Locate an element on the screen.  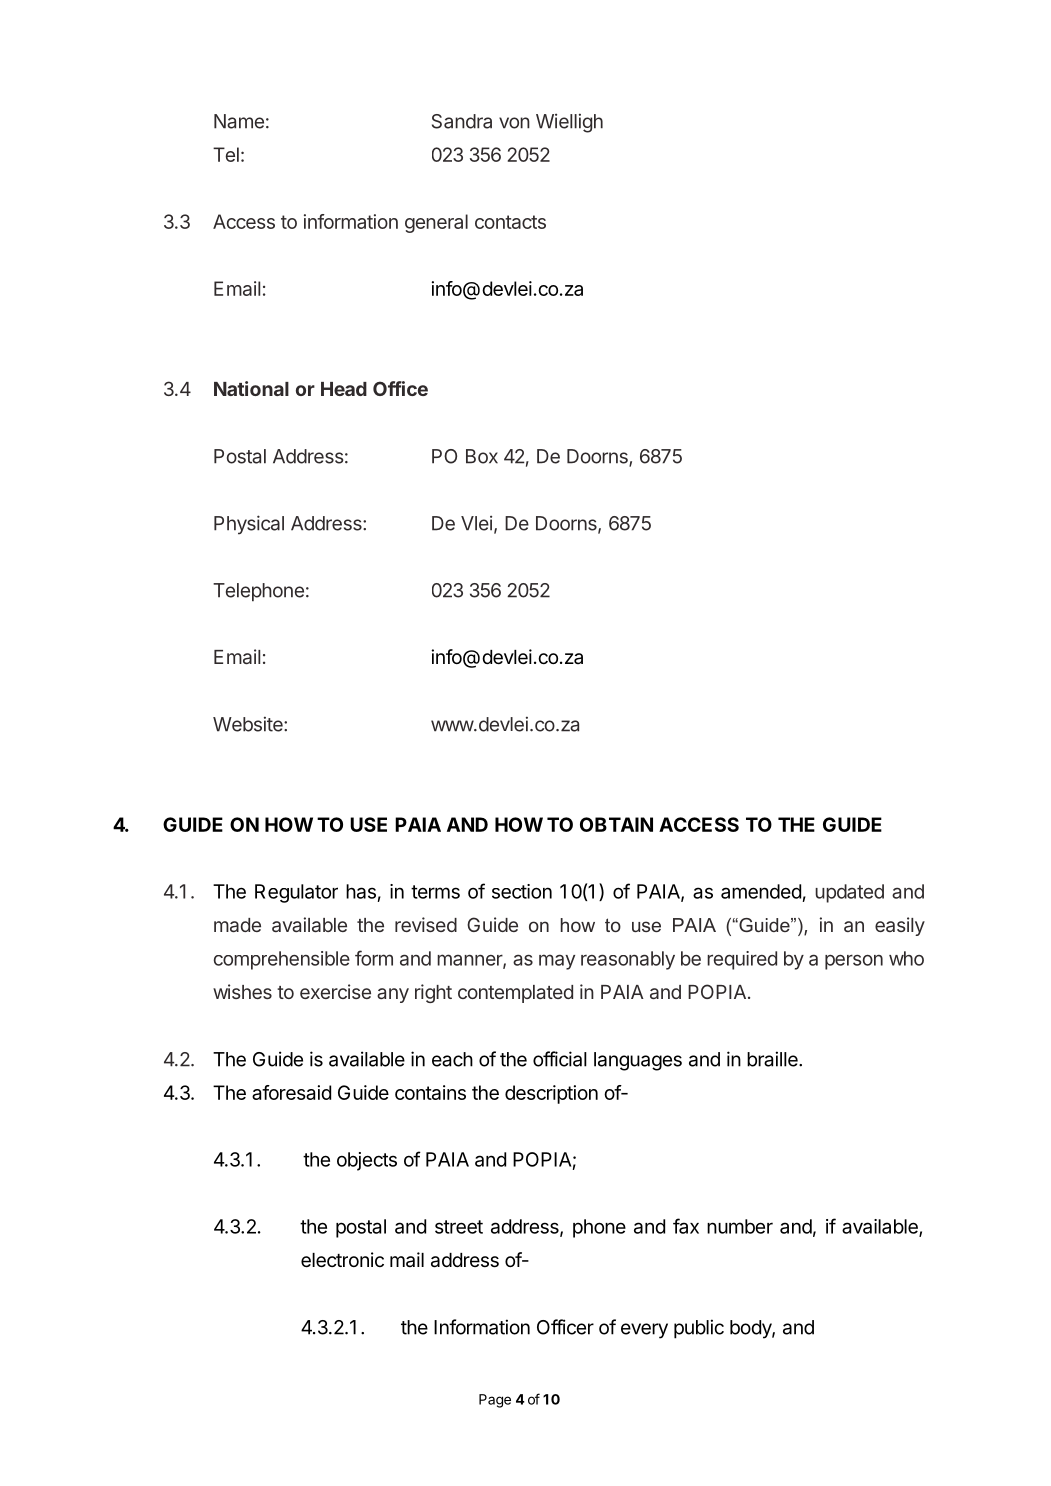
OBTAIN is located at coordinates (616, 824).
